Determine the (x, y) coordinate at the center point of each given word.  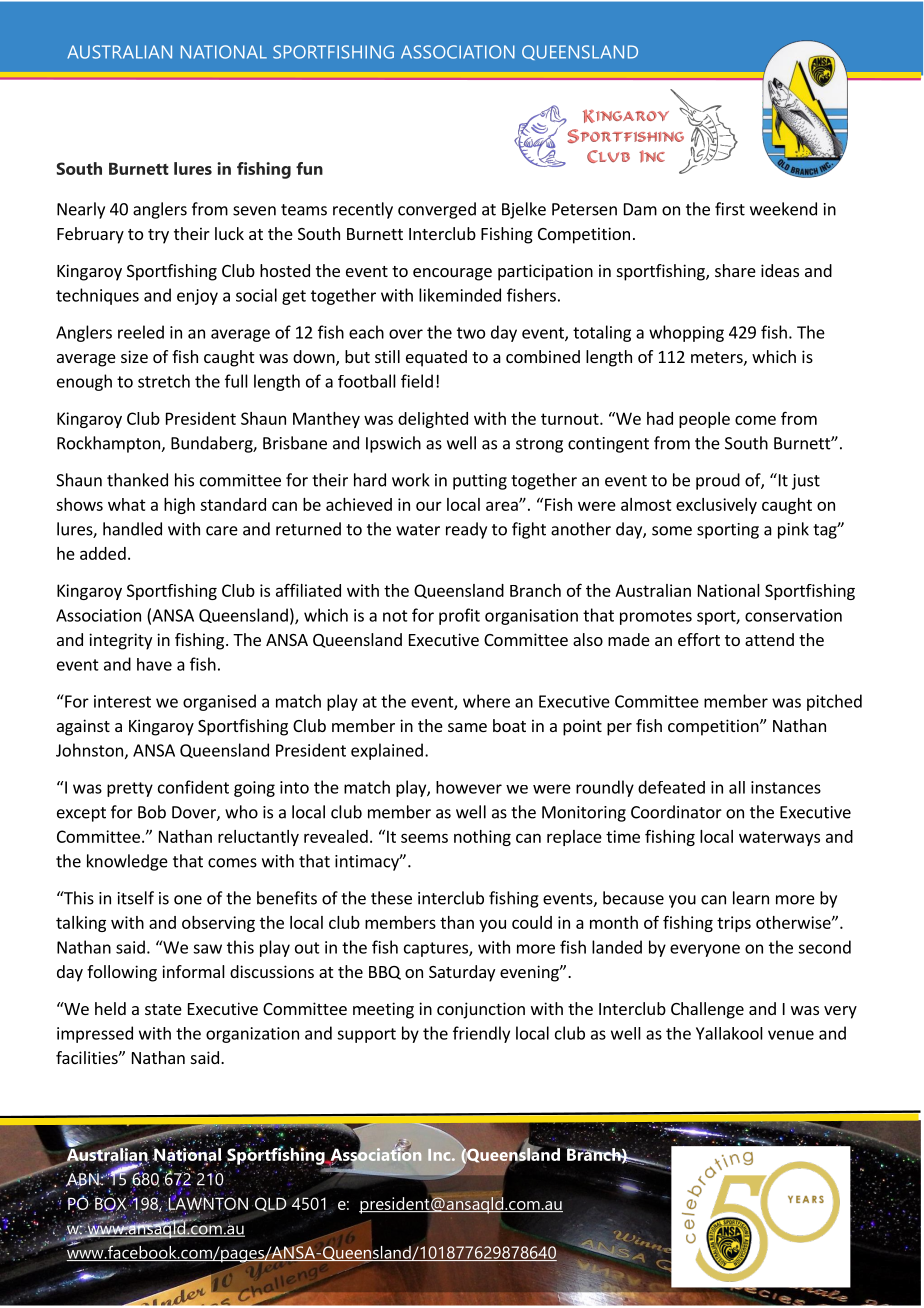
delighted (433, 420)
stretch (164, 381)
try (158, 236)
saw (207, 949)
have (154, 664)
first (730, 209)
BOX (112, 1203)
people (704, 420)
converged (437, 210)
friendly (481, 1034)
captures (437, 949)
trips (734, 924)
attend (769, 639)
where (486, 701)
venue (791, 1035)
